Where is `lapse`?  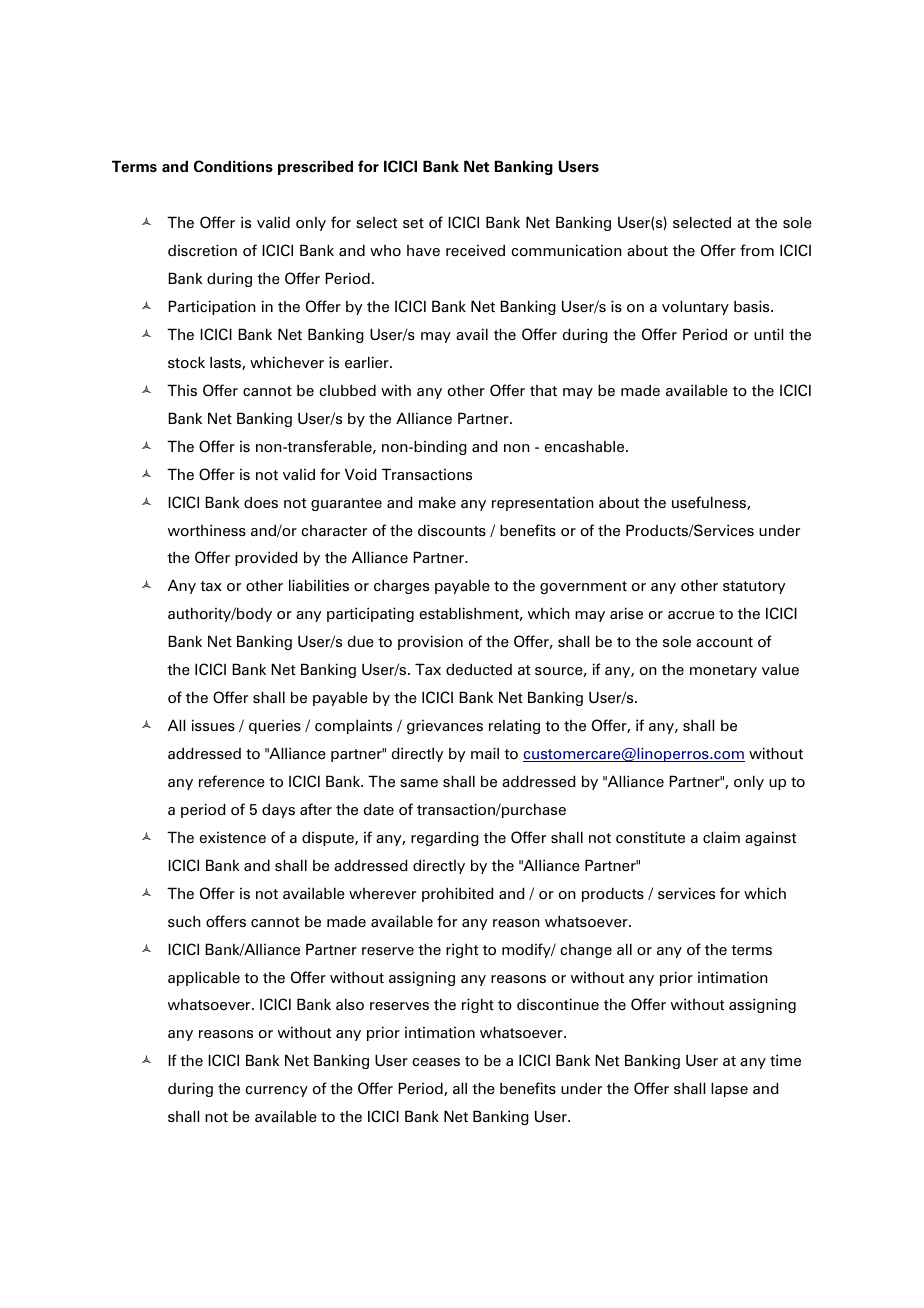
lapse is located at coordinates (729, 1089).
